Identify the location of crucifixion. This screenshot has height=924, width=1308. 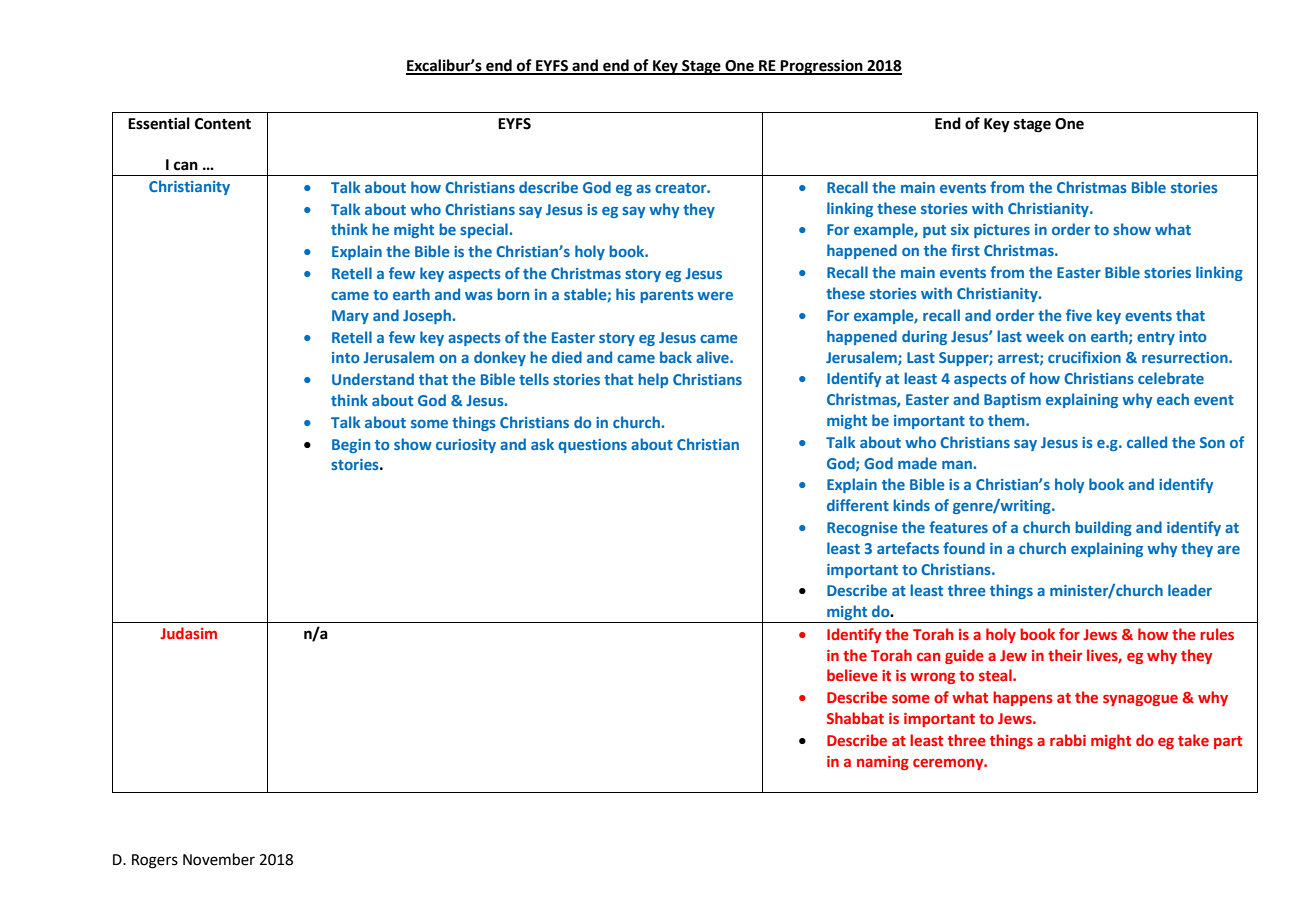
(1084, 357).
